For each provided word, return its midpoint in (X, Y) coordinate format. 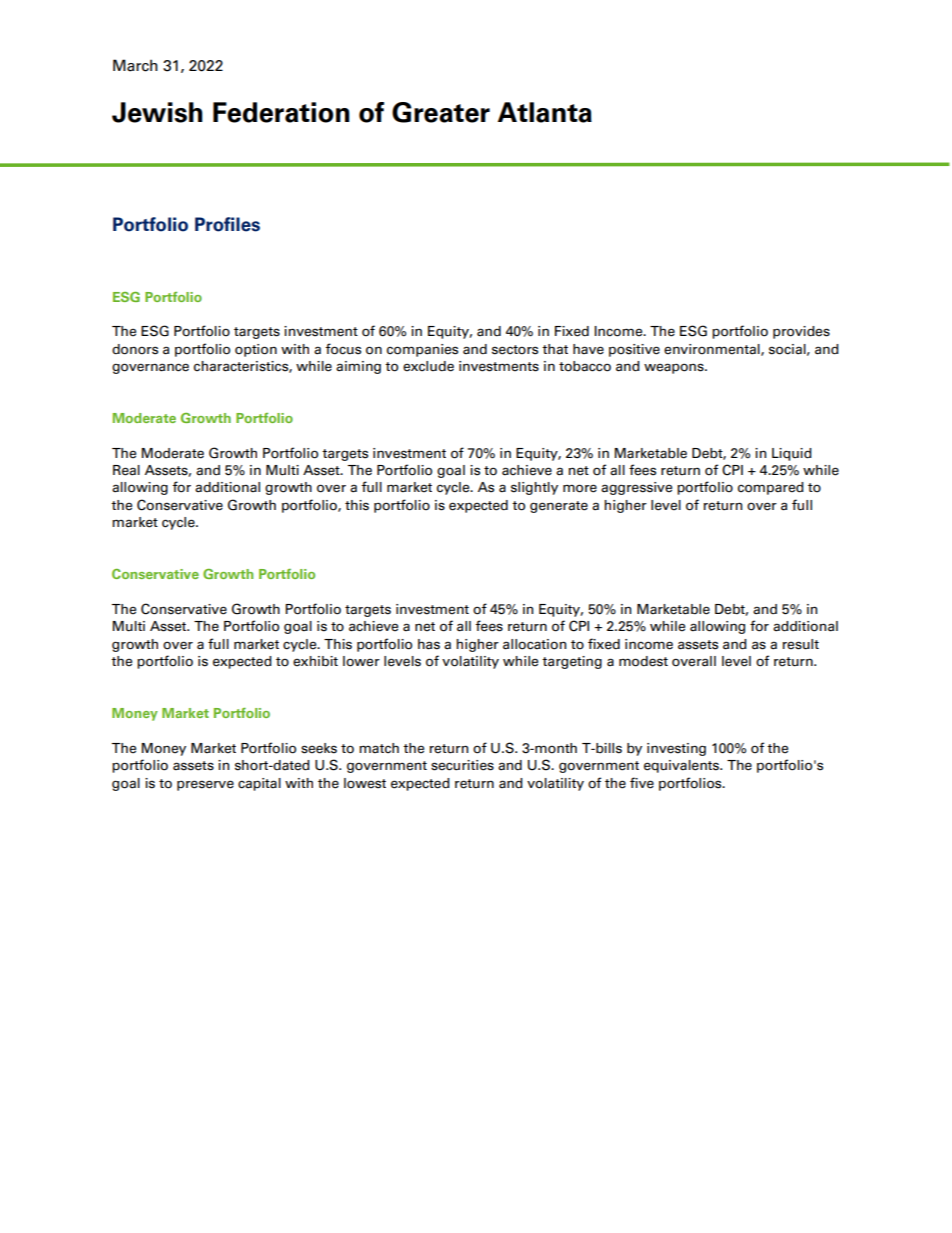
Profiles (227, 224)
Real (126, 470)
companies (422, 350)
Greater (441, 112)
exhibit (315, 661)
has (429, 644)
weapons (675, 368)
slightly (534, 488)
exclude (428, 366)
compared (771, 488)
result (801, 644)
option (256, 350)
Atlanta (545, 112)
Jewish (157, 112)
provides (801, 332)
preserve (205, 785)
